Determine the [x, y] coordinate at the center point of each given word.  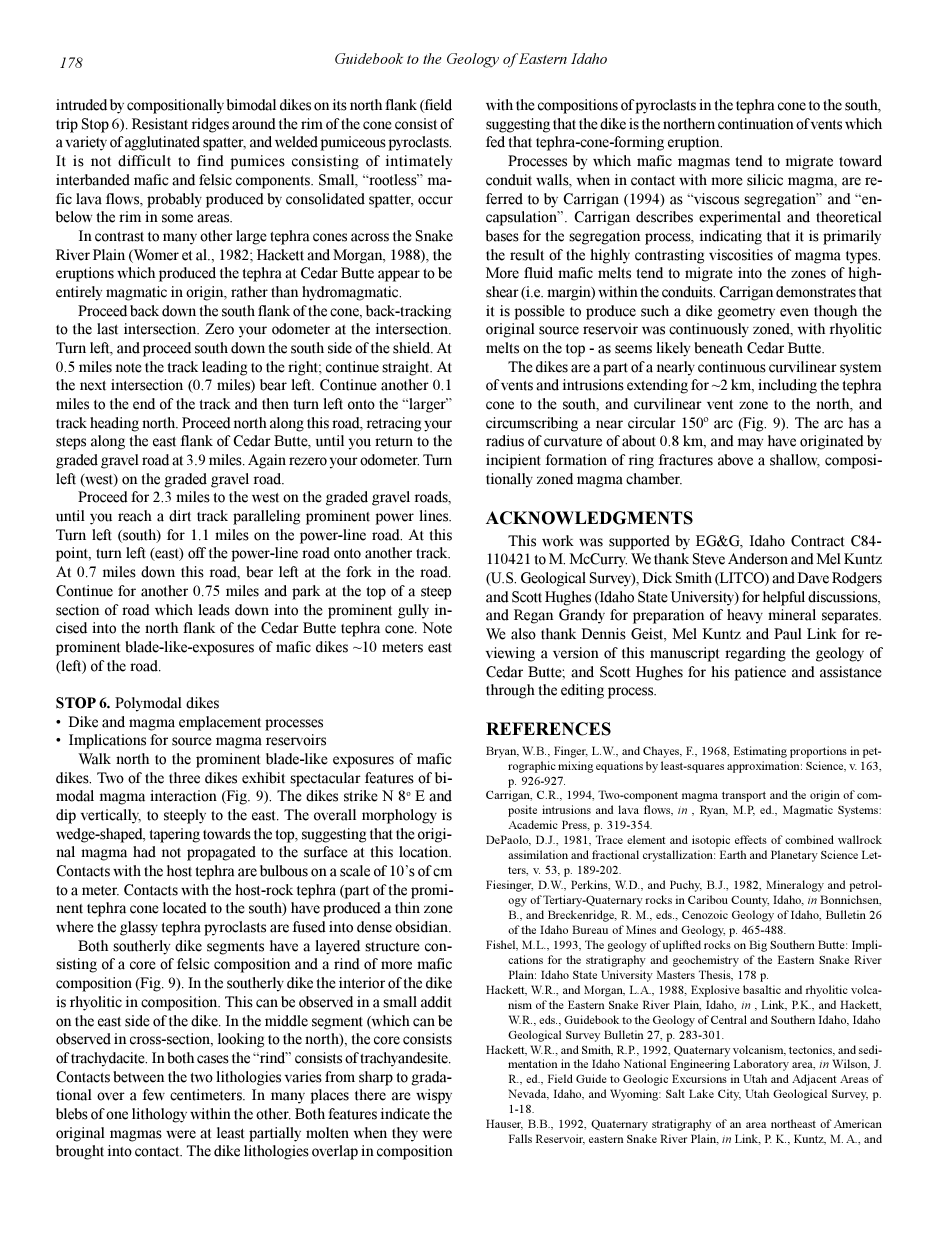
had [144, 852]
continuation [756, 124]
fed [495, 142]
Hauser [504, 1124]
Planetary [794, 856]
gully [413, 611]
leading [224, 368]
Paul [788, 634]
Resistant [160, 124]
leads [214, 610]
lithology [159, 1115]
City [729, 1095]
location [425, 852]
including [787, 386]
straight [407, 368]
